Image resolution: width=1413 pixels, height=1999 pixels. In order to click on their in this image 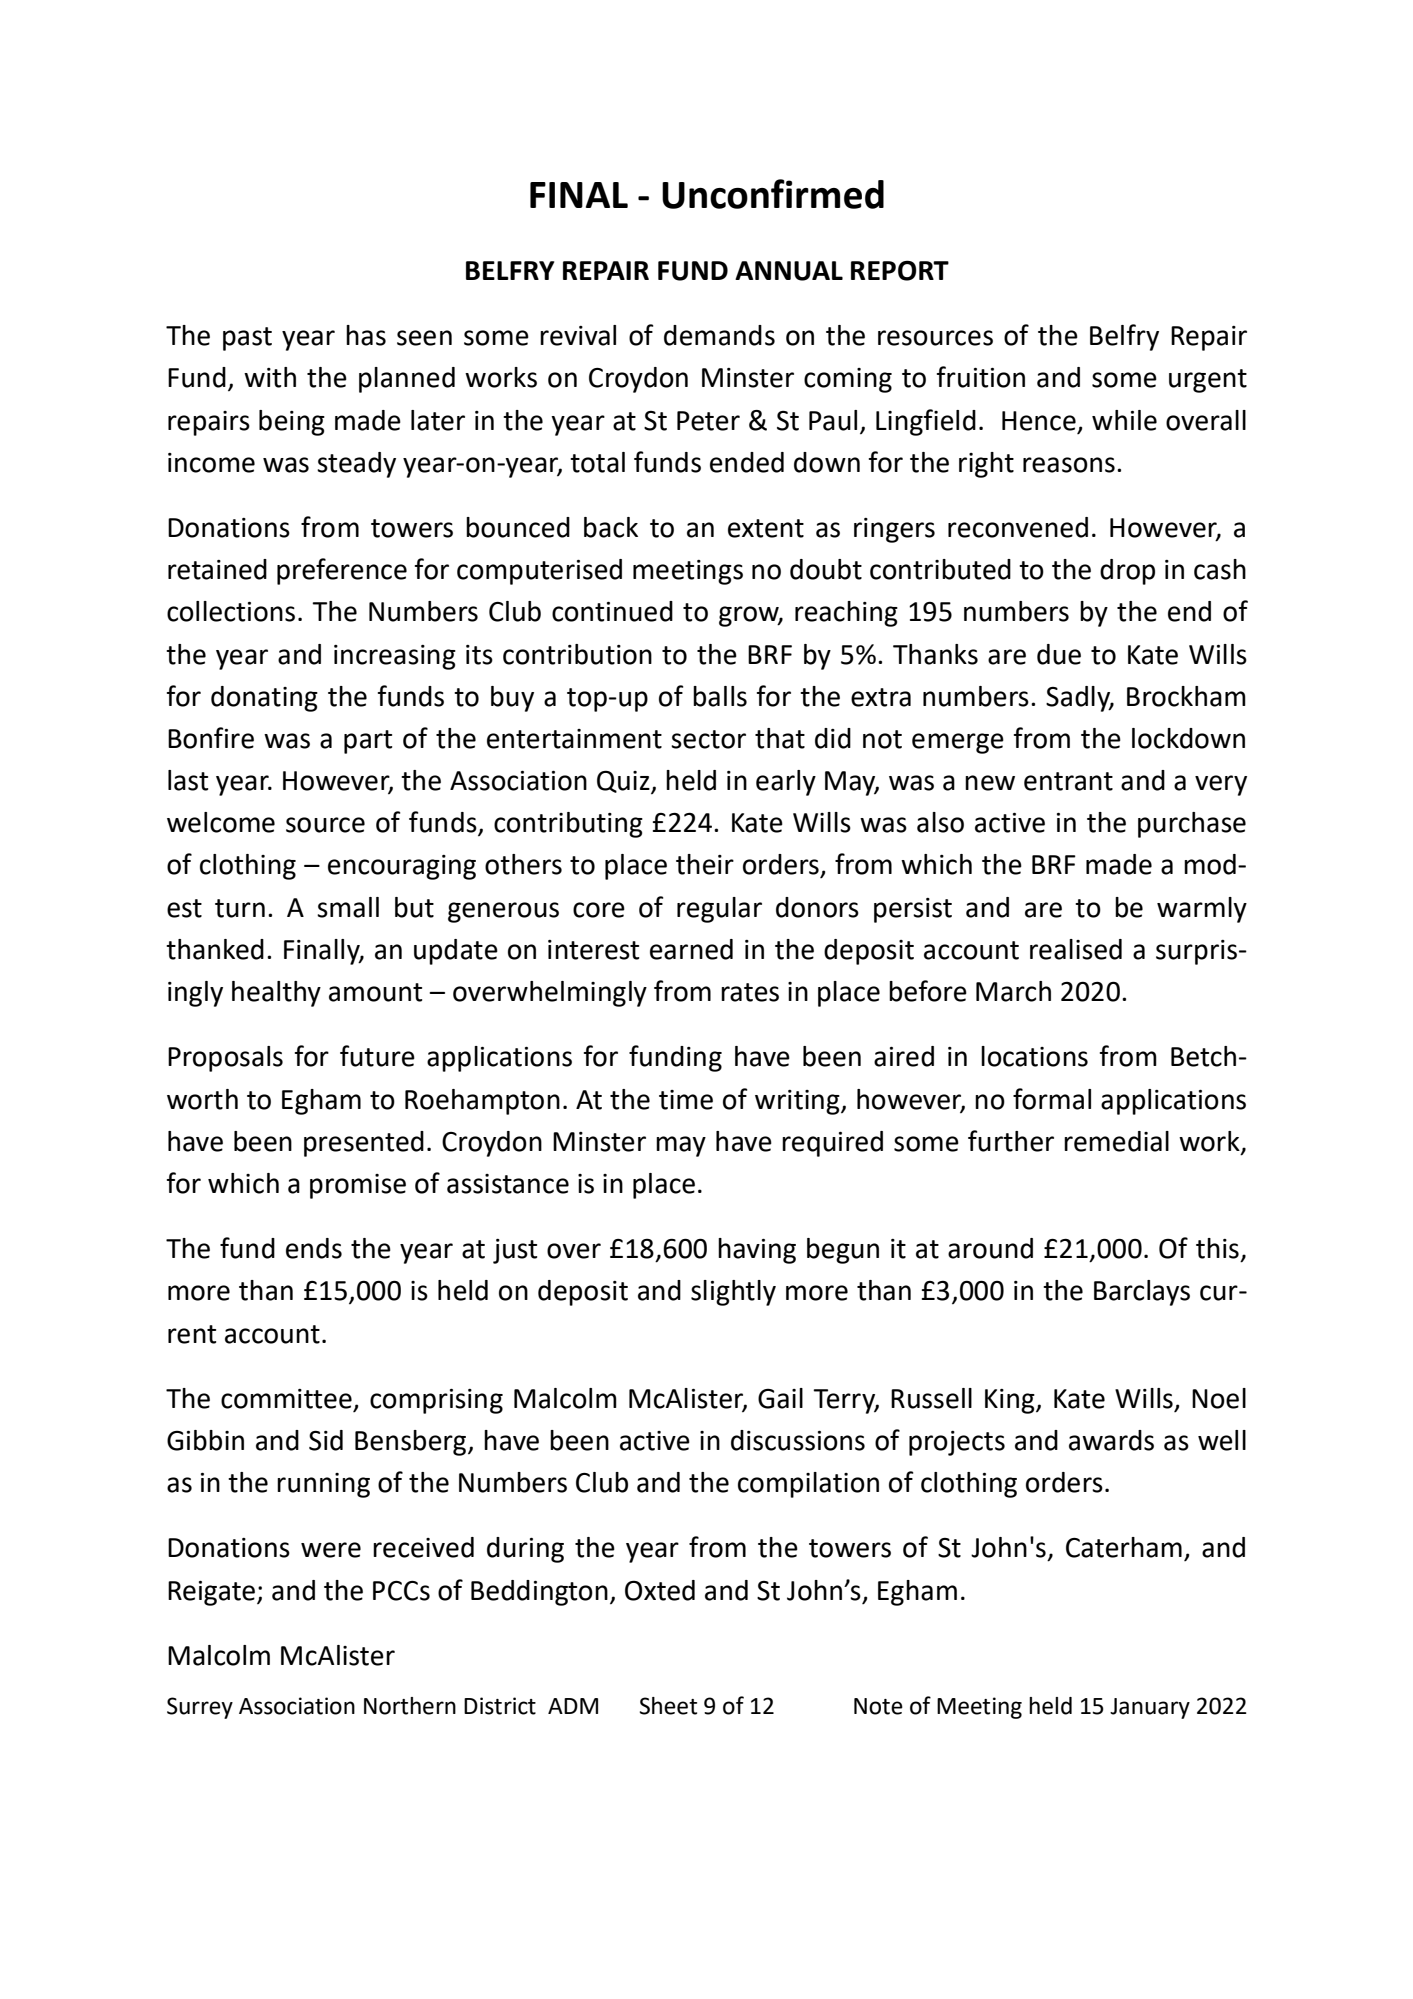, I will do `click(705, 864)`.
